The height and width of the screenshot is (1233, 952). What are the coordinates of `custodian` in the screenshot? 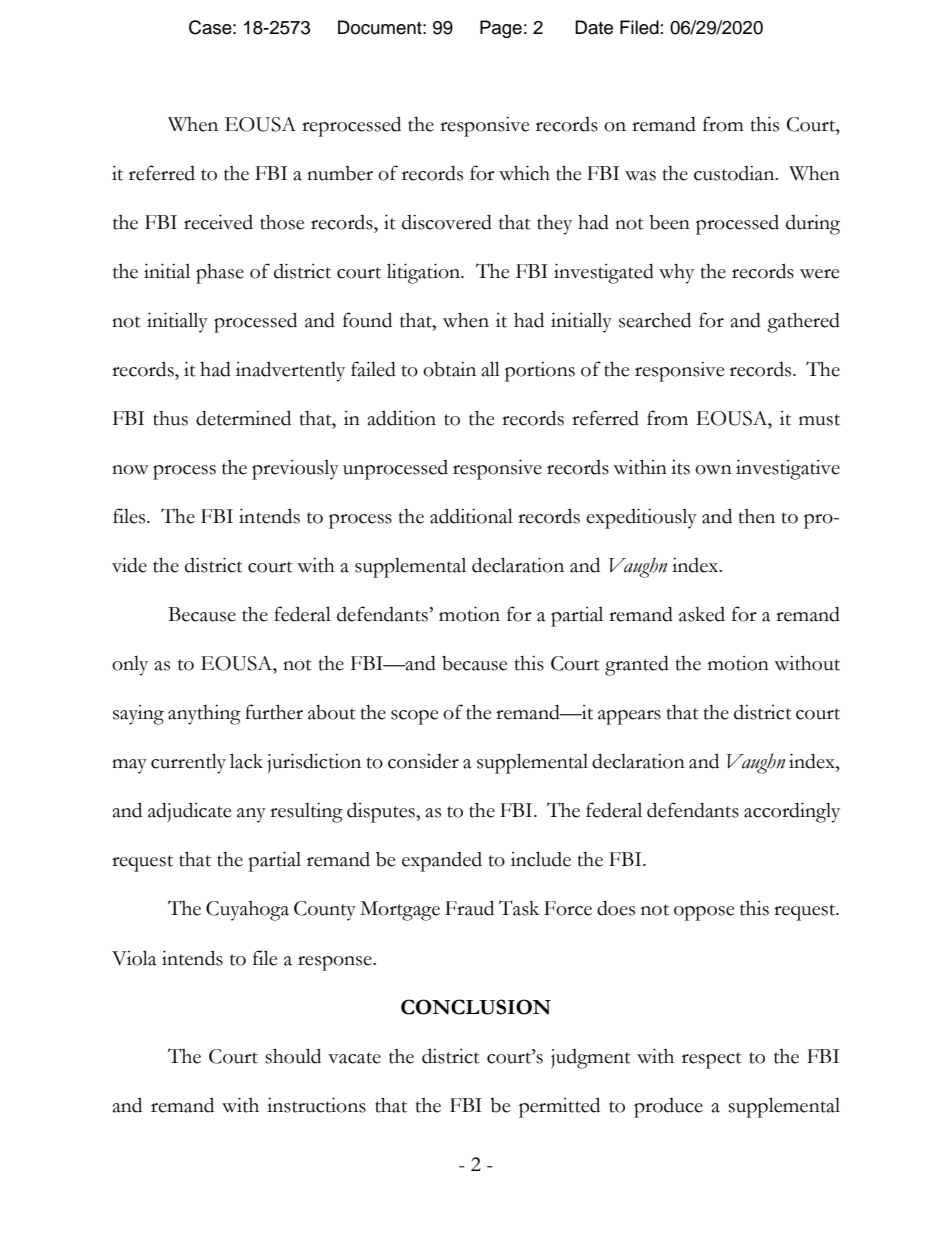 It's located at (735, 173).
